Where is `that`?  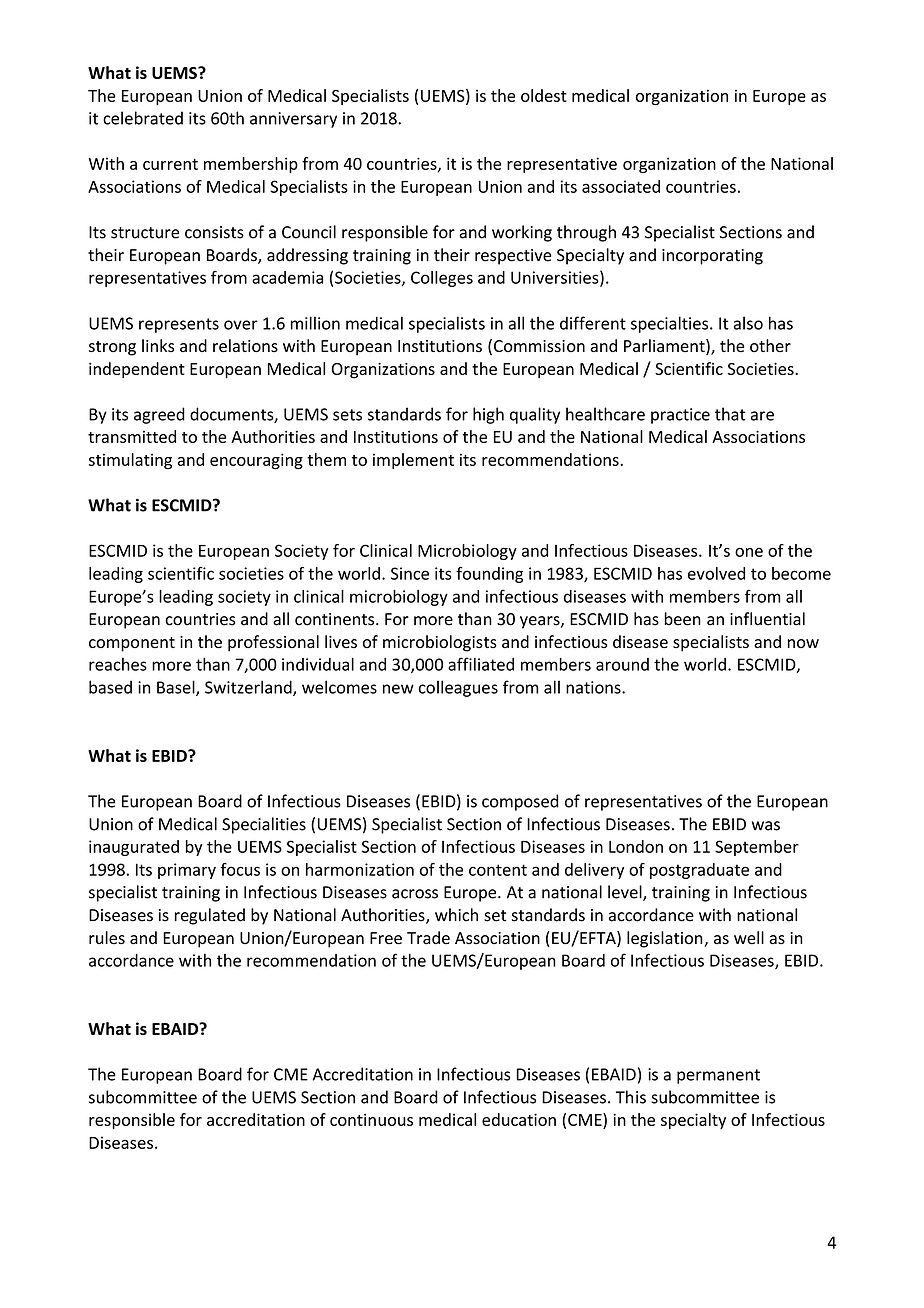 that is located at coordinates (730, 414).
